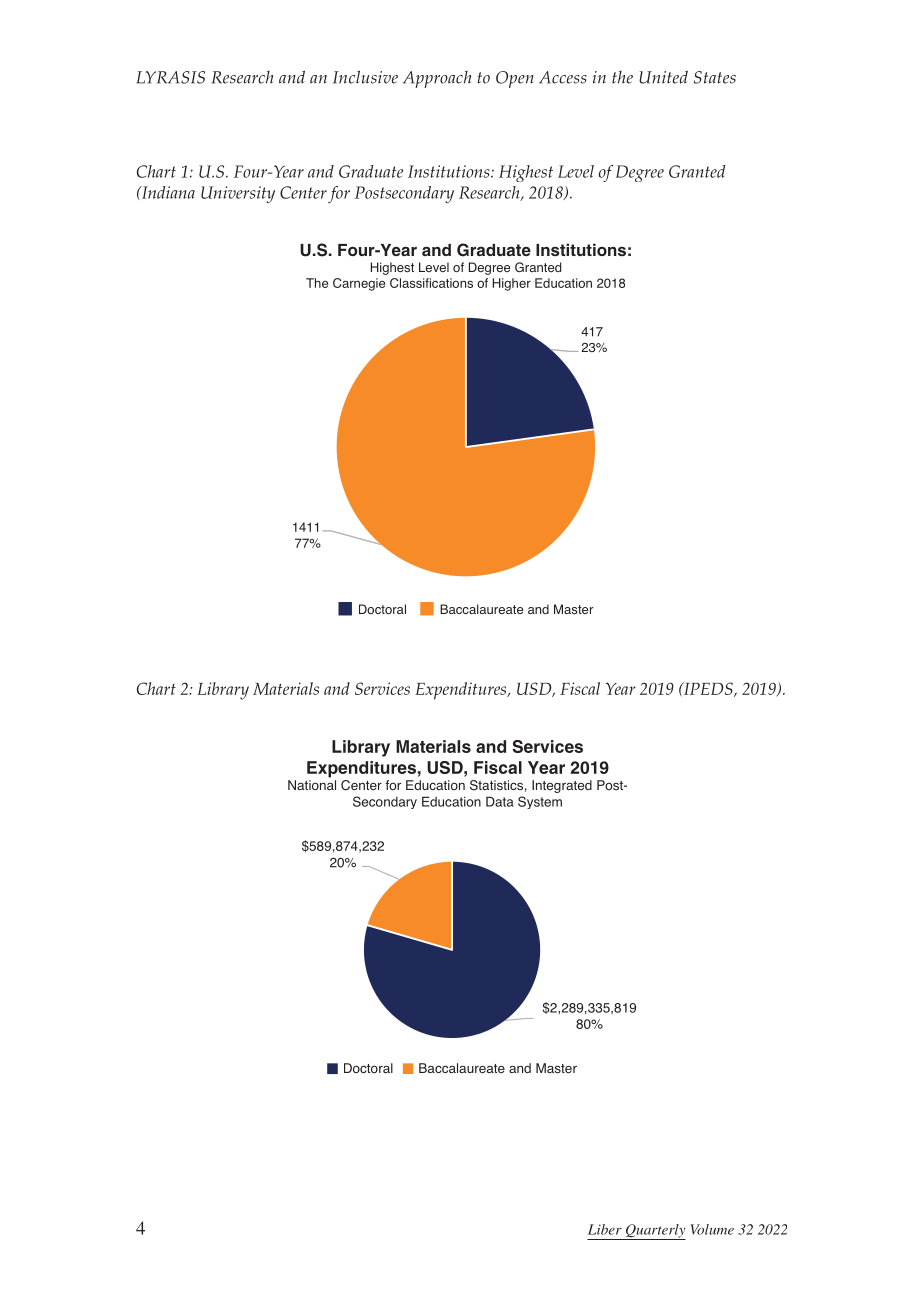 The height and width of the image is (1305, 924). I want to click on Higher, so click(512, 284).
